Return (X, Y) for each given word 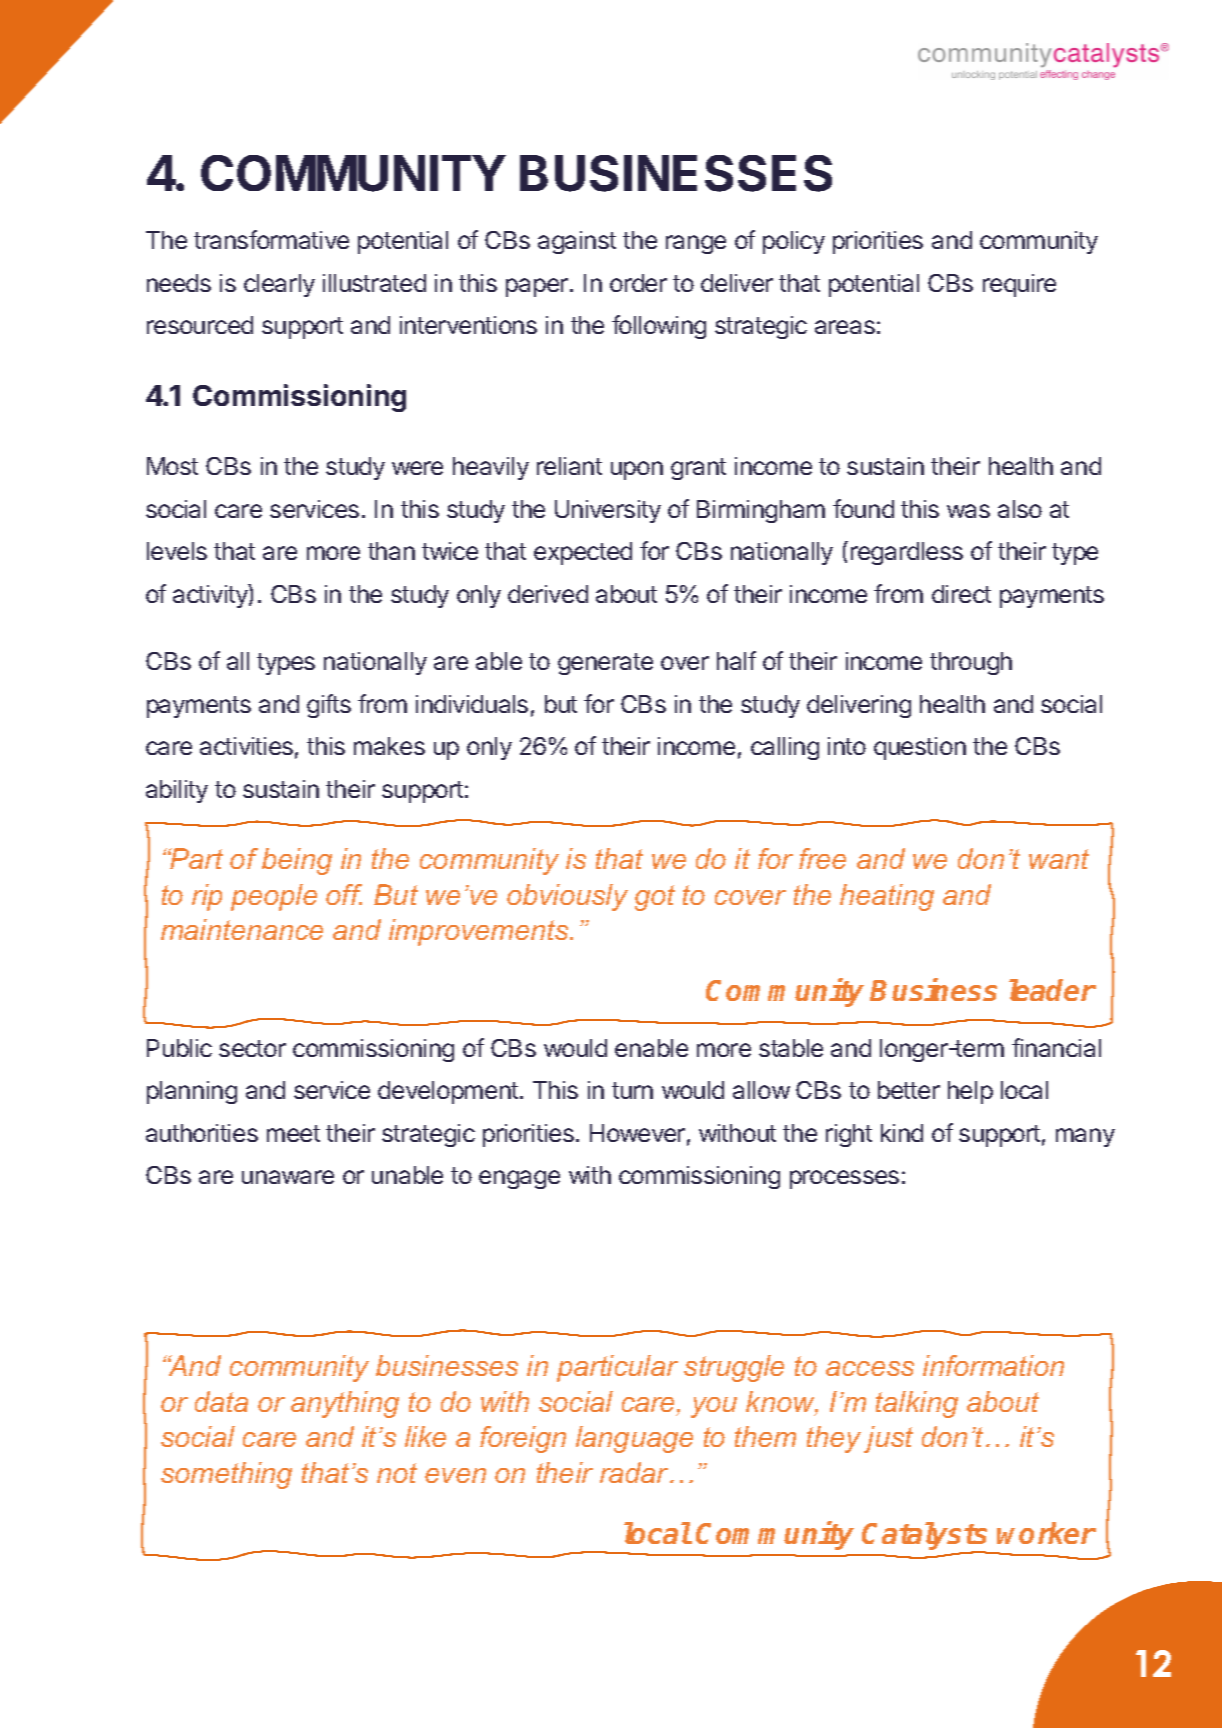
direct (961, 594)
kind (902, 1133)
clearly (279, 285)
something (226, 1475)
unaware (288, 1177)
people (274, 897)
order (638, 283)
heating (887, 897)
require (1019, 285)
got (655, 898)
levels (177, 551)
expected (583, 553)
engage (519, 1179)
